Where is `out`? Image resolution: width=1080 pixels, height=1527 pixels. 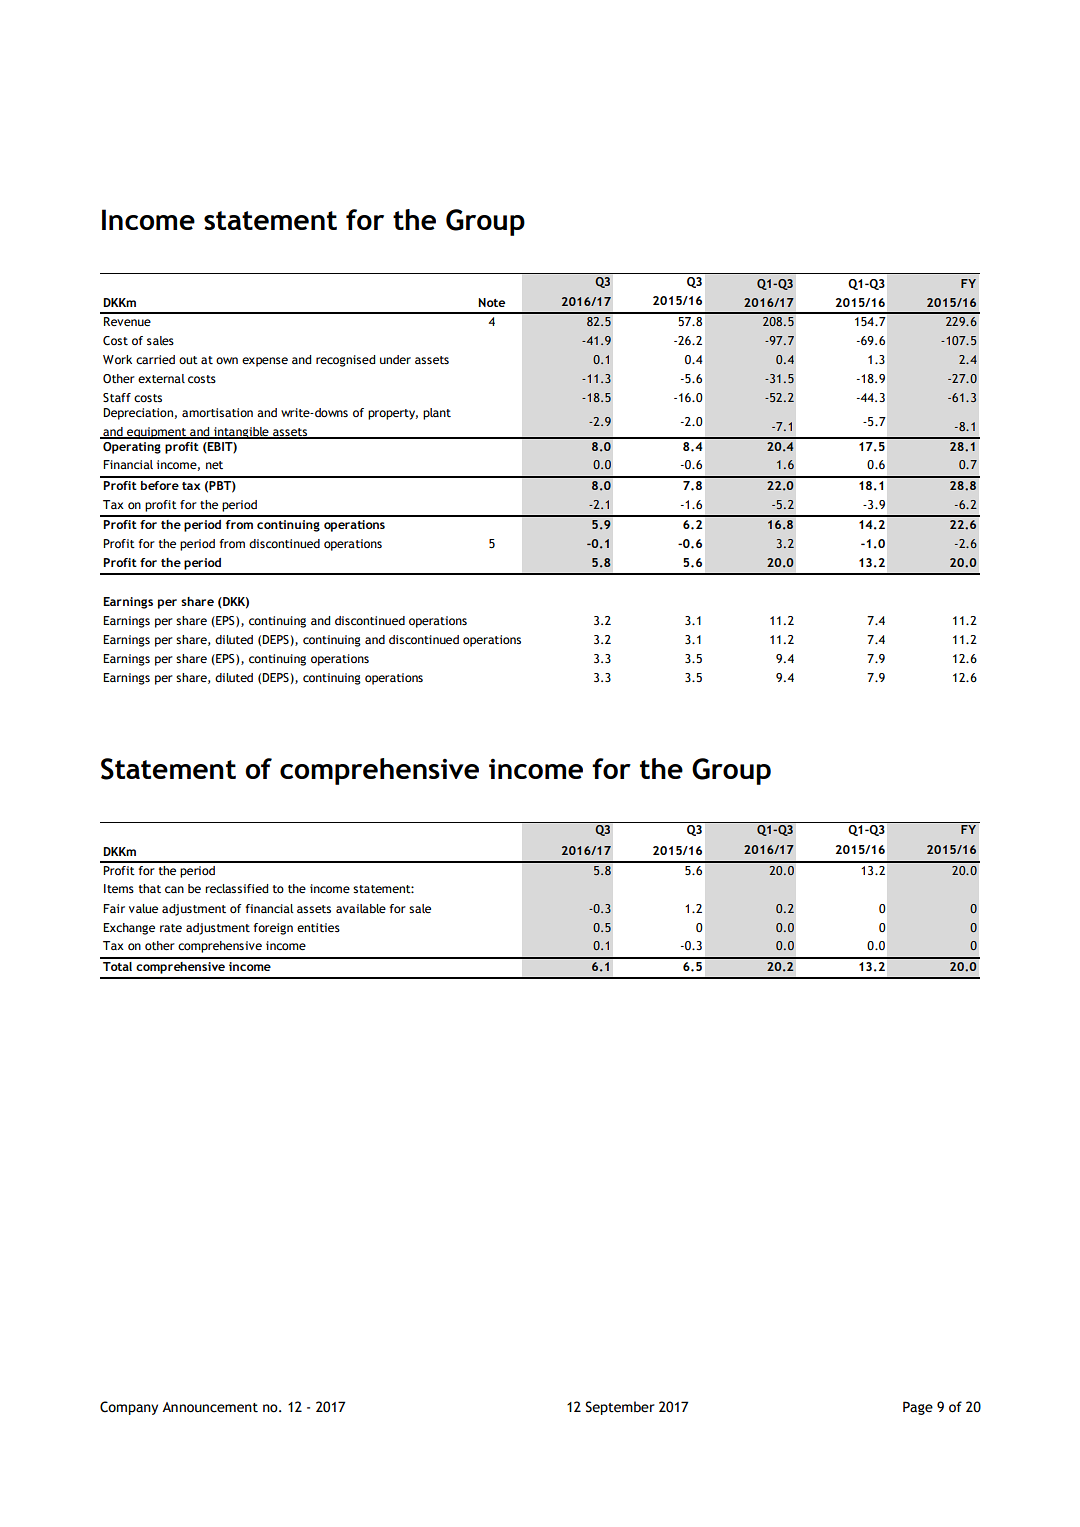 out is located at coordinates (188, 360).
